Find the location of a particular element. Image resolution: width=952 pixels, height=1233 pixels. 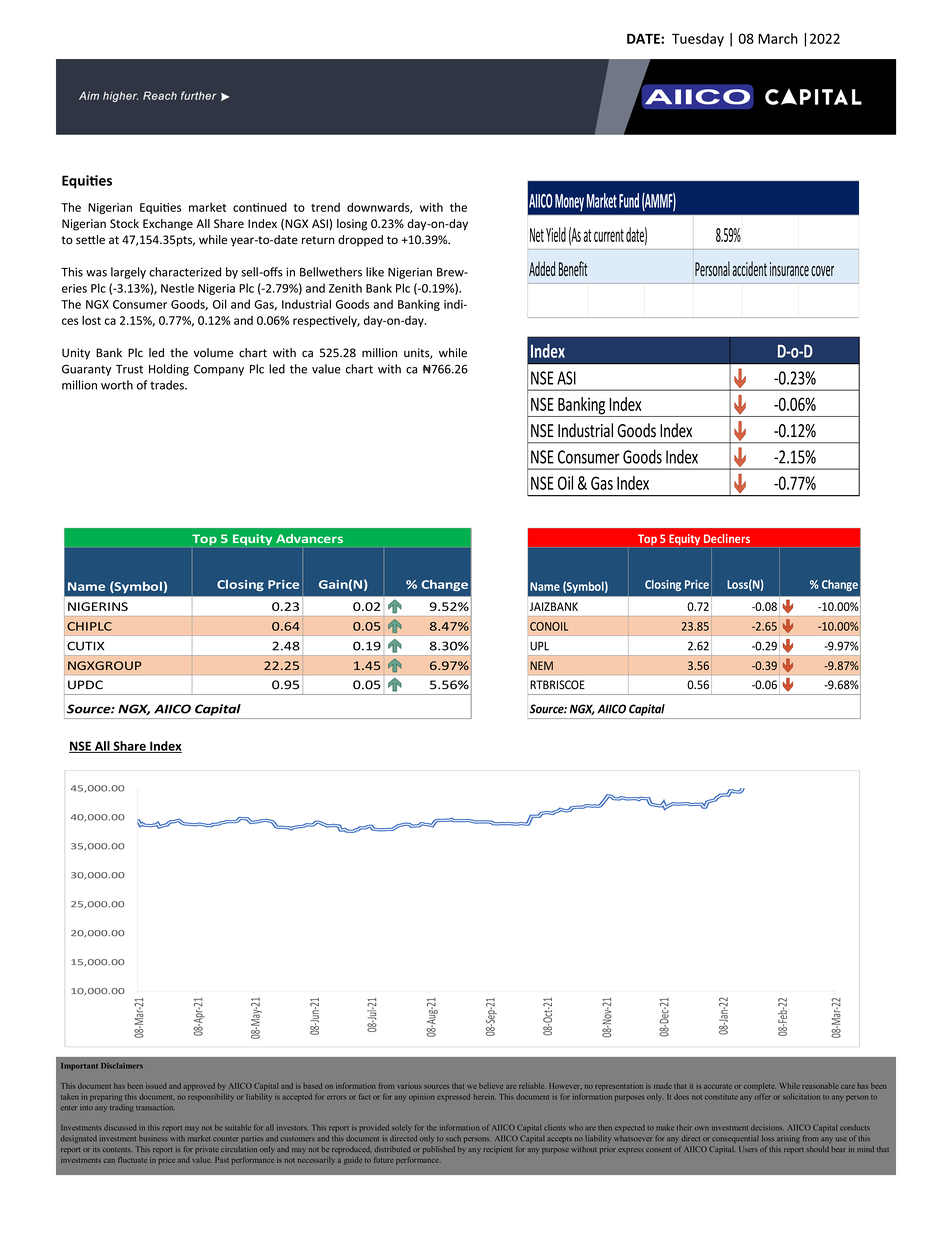

reasonable is located at coordinates (820, 1086).
